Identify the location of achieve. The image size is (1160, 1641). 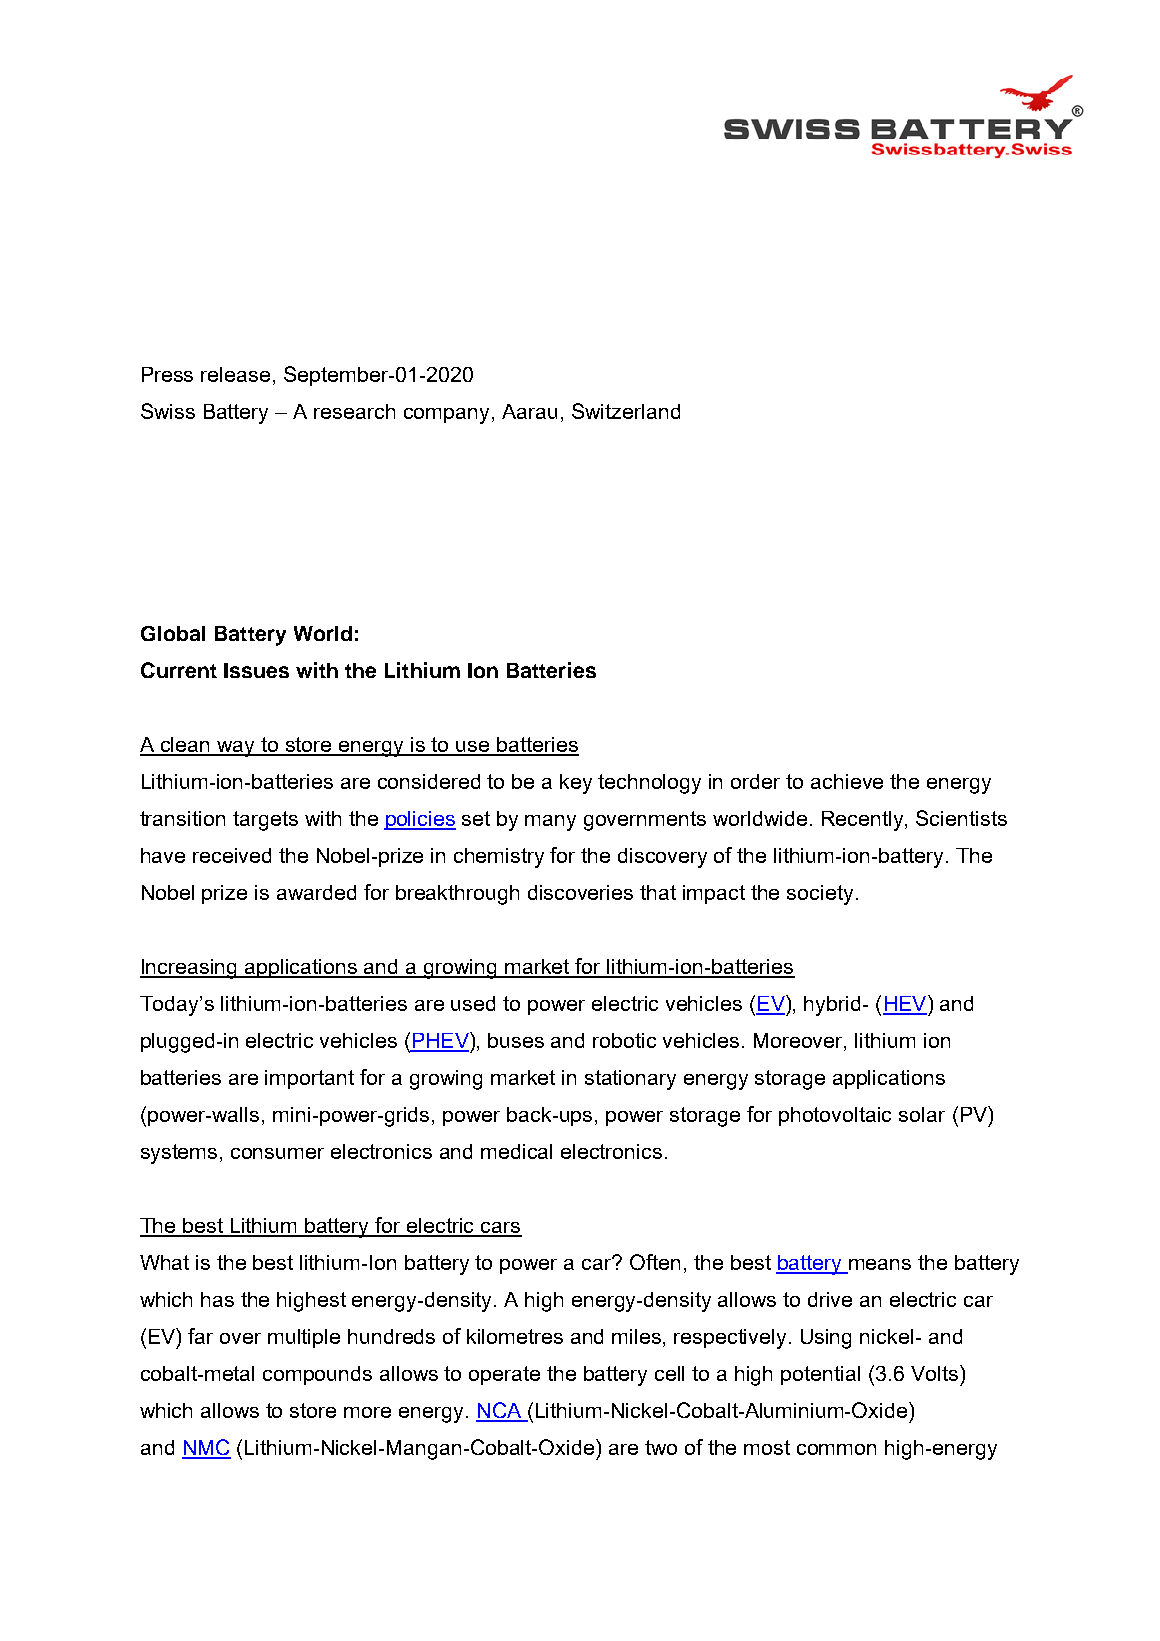
(847, 781).
